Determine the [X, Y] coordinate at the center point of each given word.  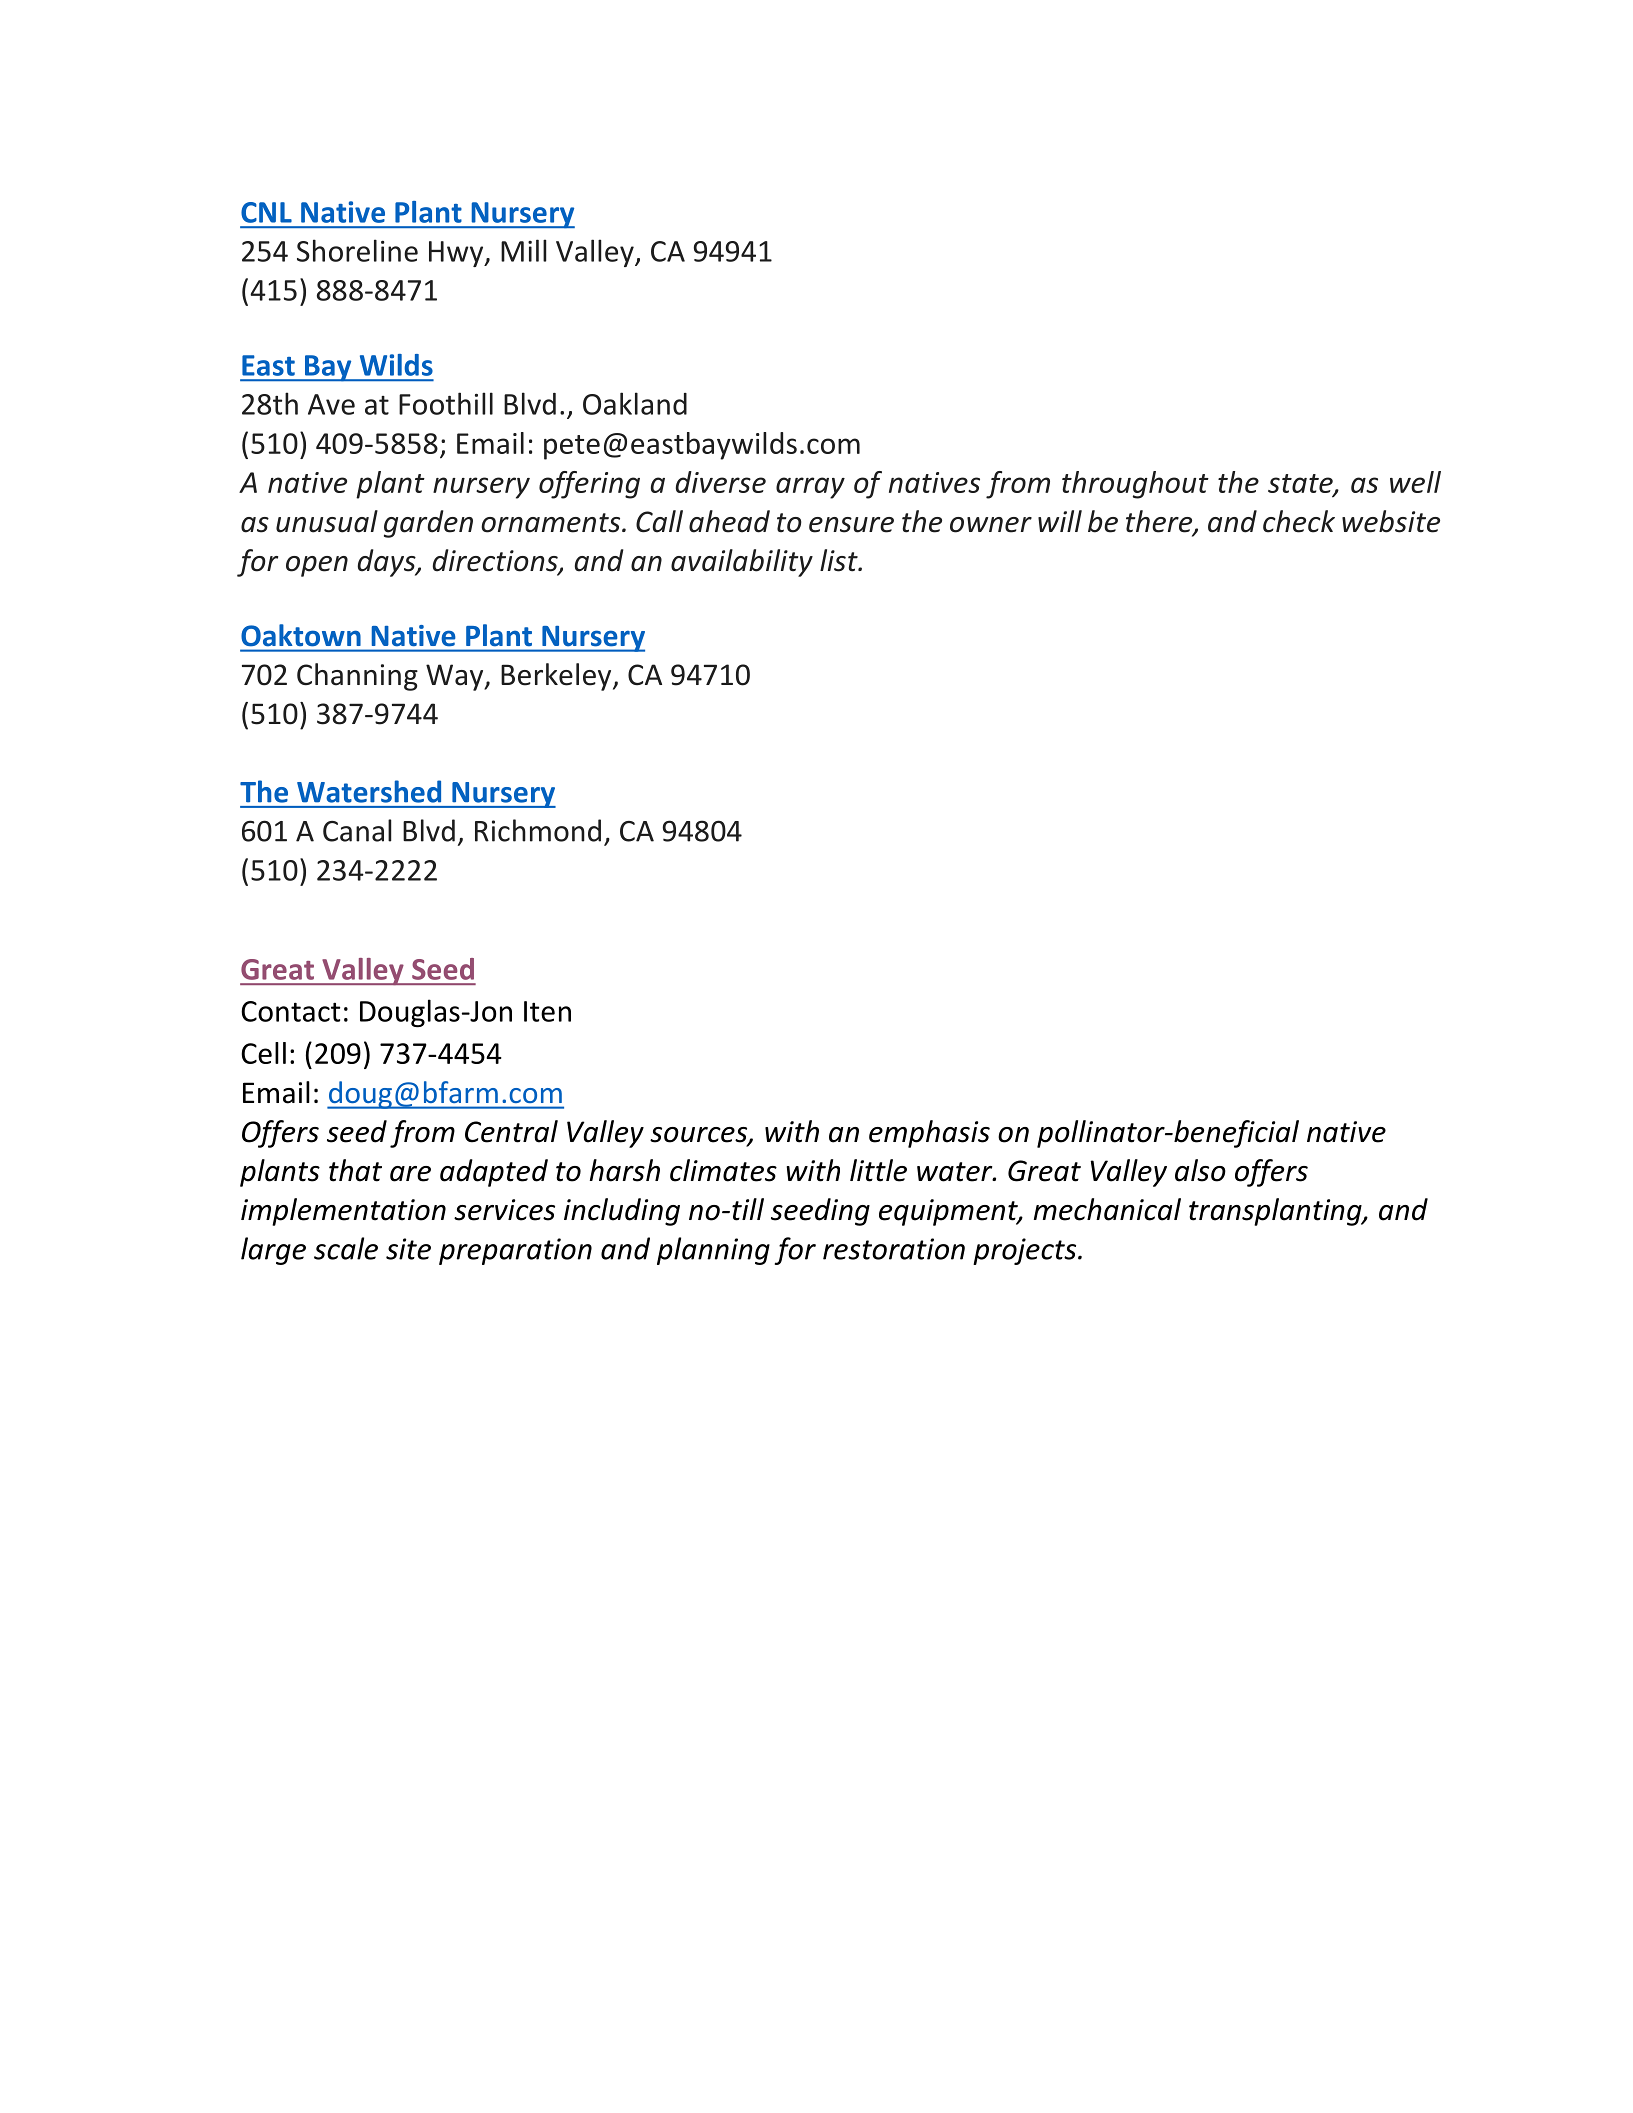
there [1160, 522]
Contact [290, 1011]
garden [428, 524]
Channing [357, 677]
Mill [524, 250]
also [1200, 1170]
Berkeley [557, 677]
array [810, 488]
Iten [547, 1011]
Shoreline [357, 250]
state [1301, 485]
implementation [343, 1212]
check [1299, 521]
